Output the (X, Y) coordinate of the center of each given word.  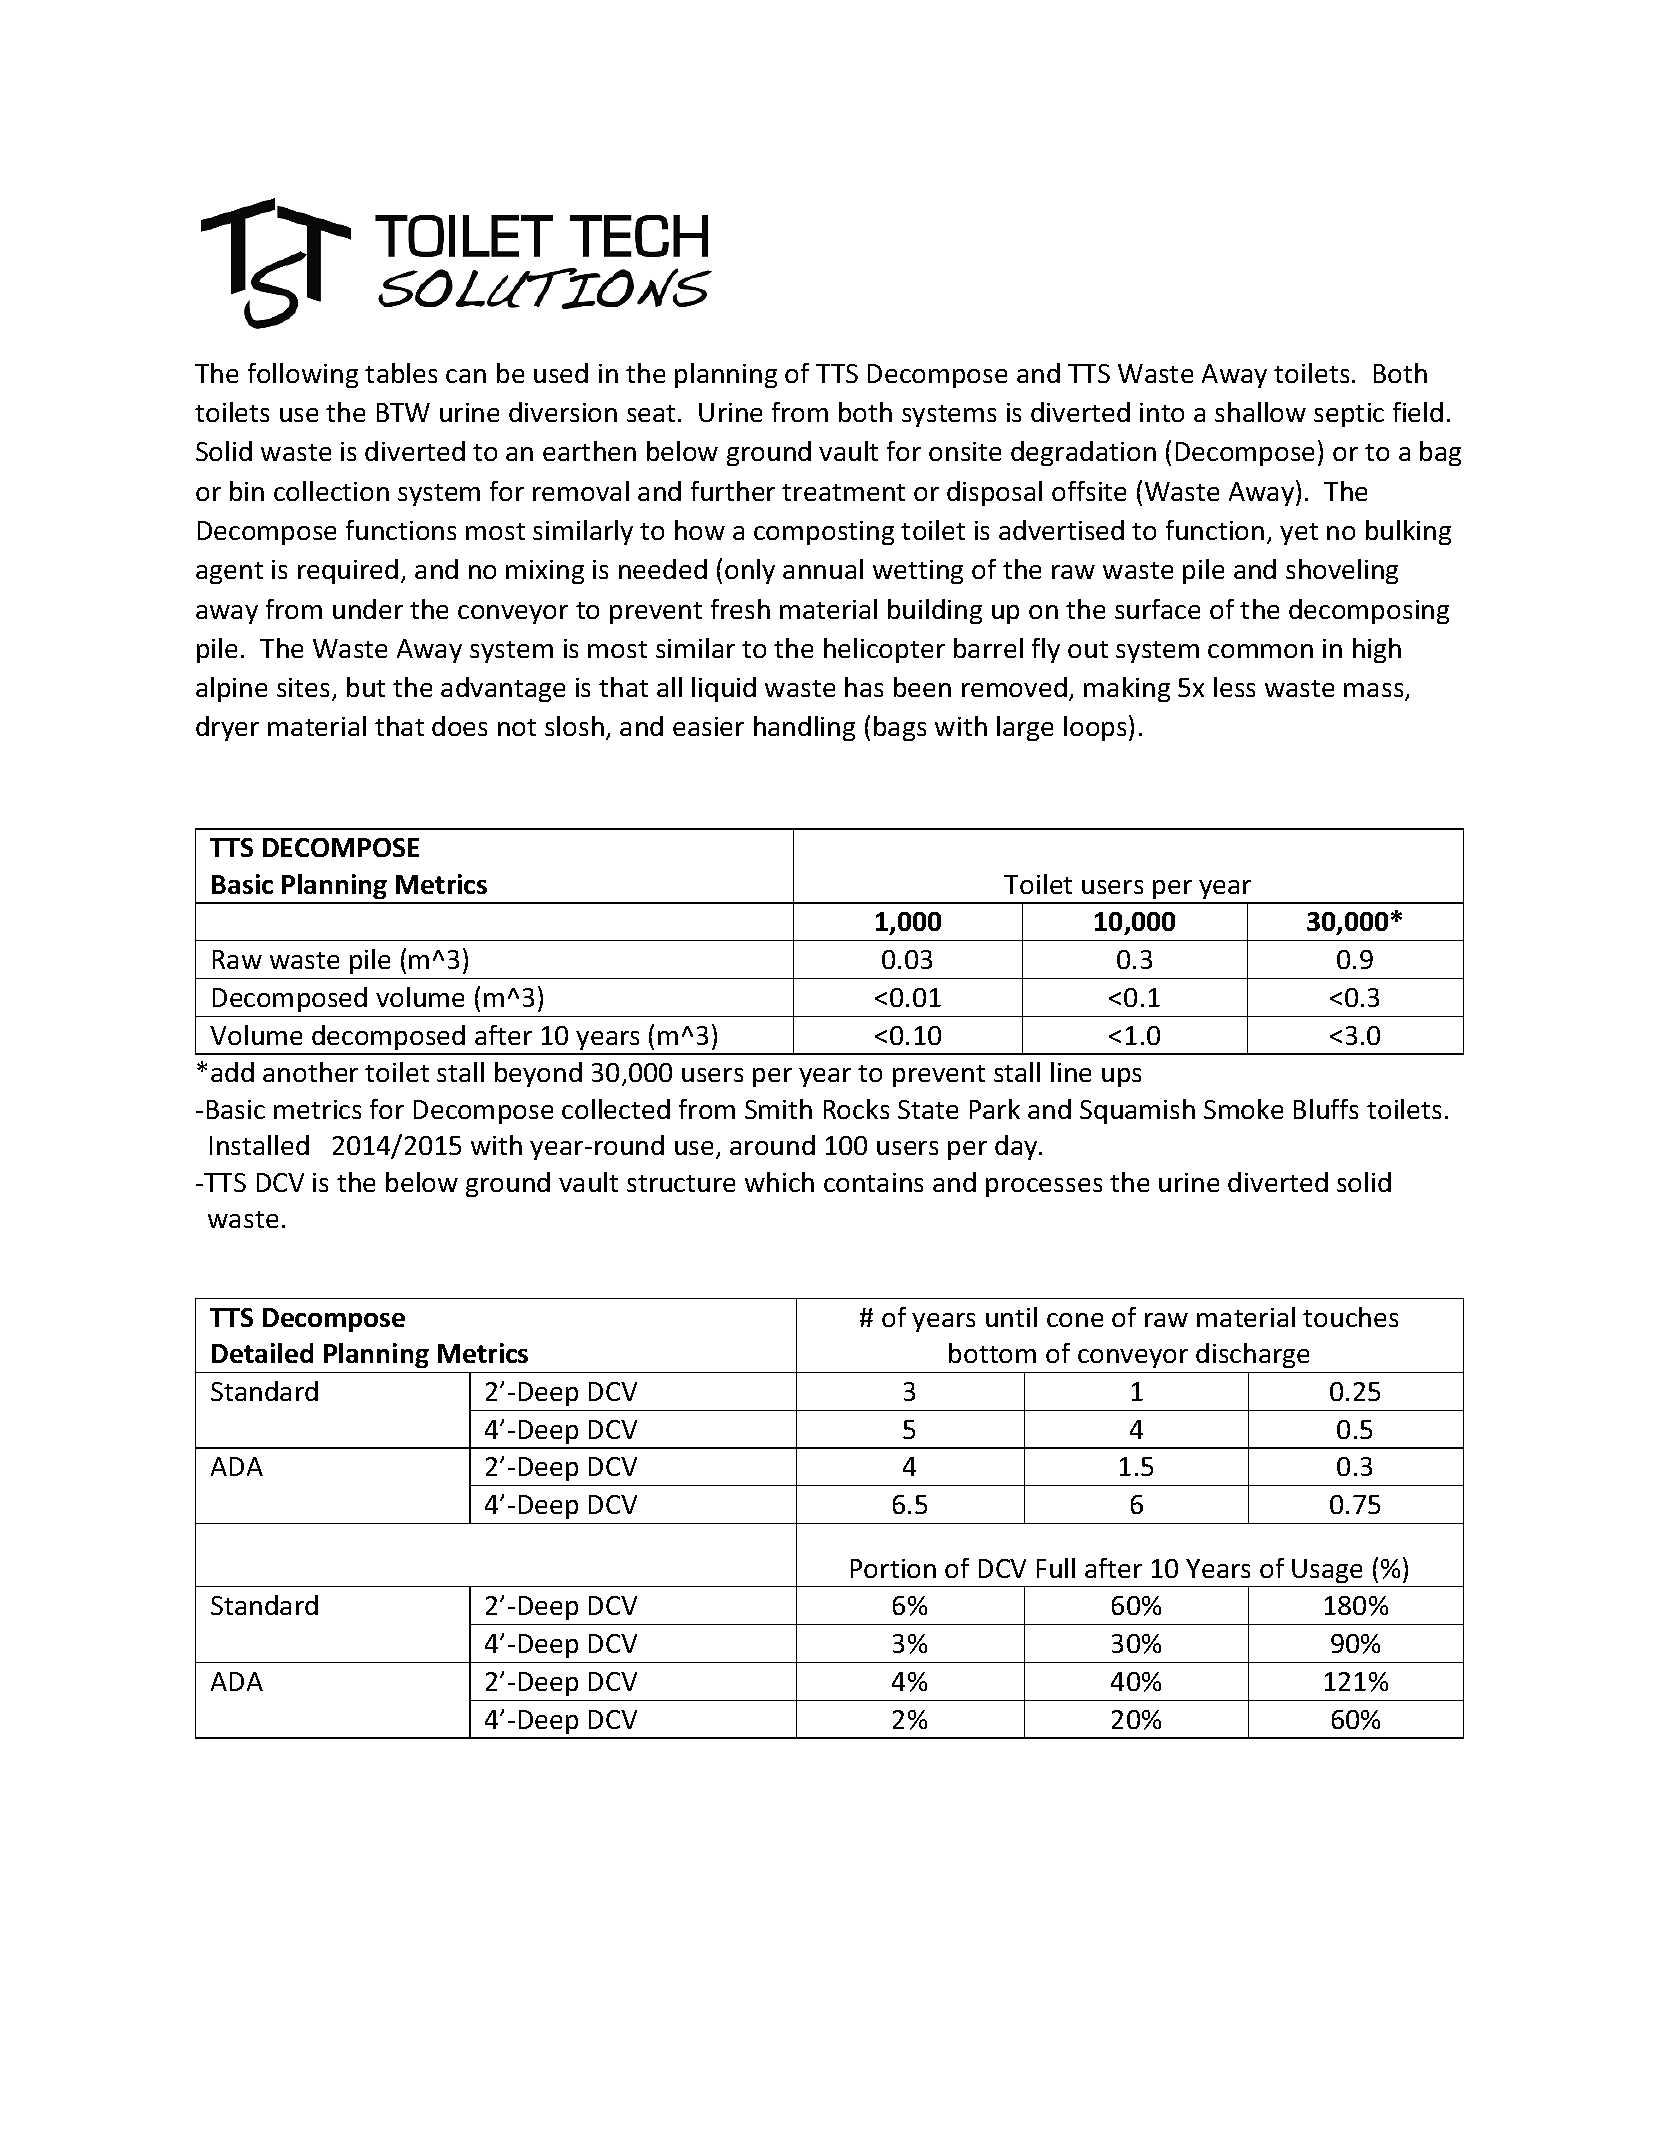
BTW (403, 412)
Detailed (262, 1353)
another (310, 1072)
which (779, 1182)
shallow (1260, 412)
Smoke (1243, 1109)
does (459, 726)
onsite (965, 451)
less (1234, 687)
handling (804, 728)
